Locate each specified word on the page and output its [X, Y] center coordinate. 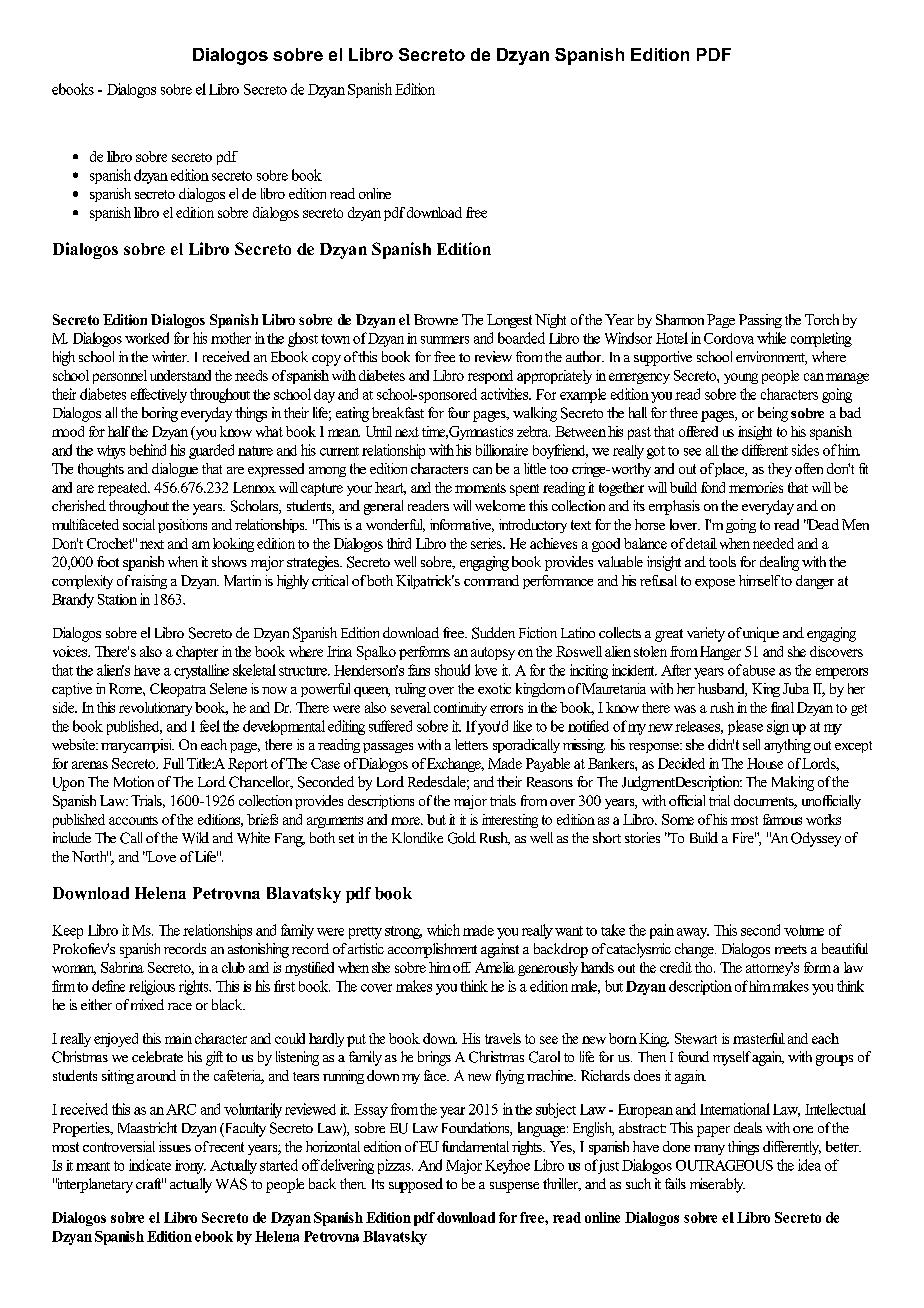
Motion [134, 781]
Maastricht [147, 1127]
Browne [436, 319]
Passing [760, 321]
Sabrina [122, 967]
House [765, 763]
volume [804, 930]
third [399, 543]
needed [773, 543]
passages [388, 748]
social [139, 524]
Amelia [495, 967]
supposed [416, 1185]
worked [147, 338]
